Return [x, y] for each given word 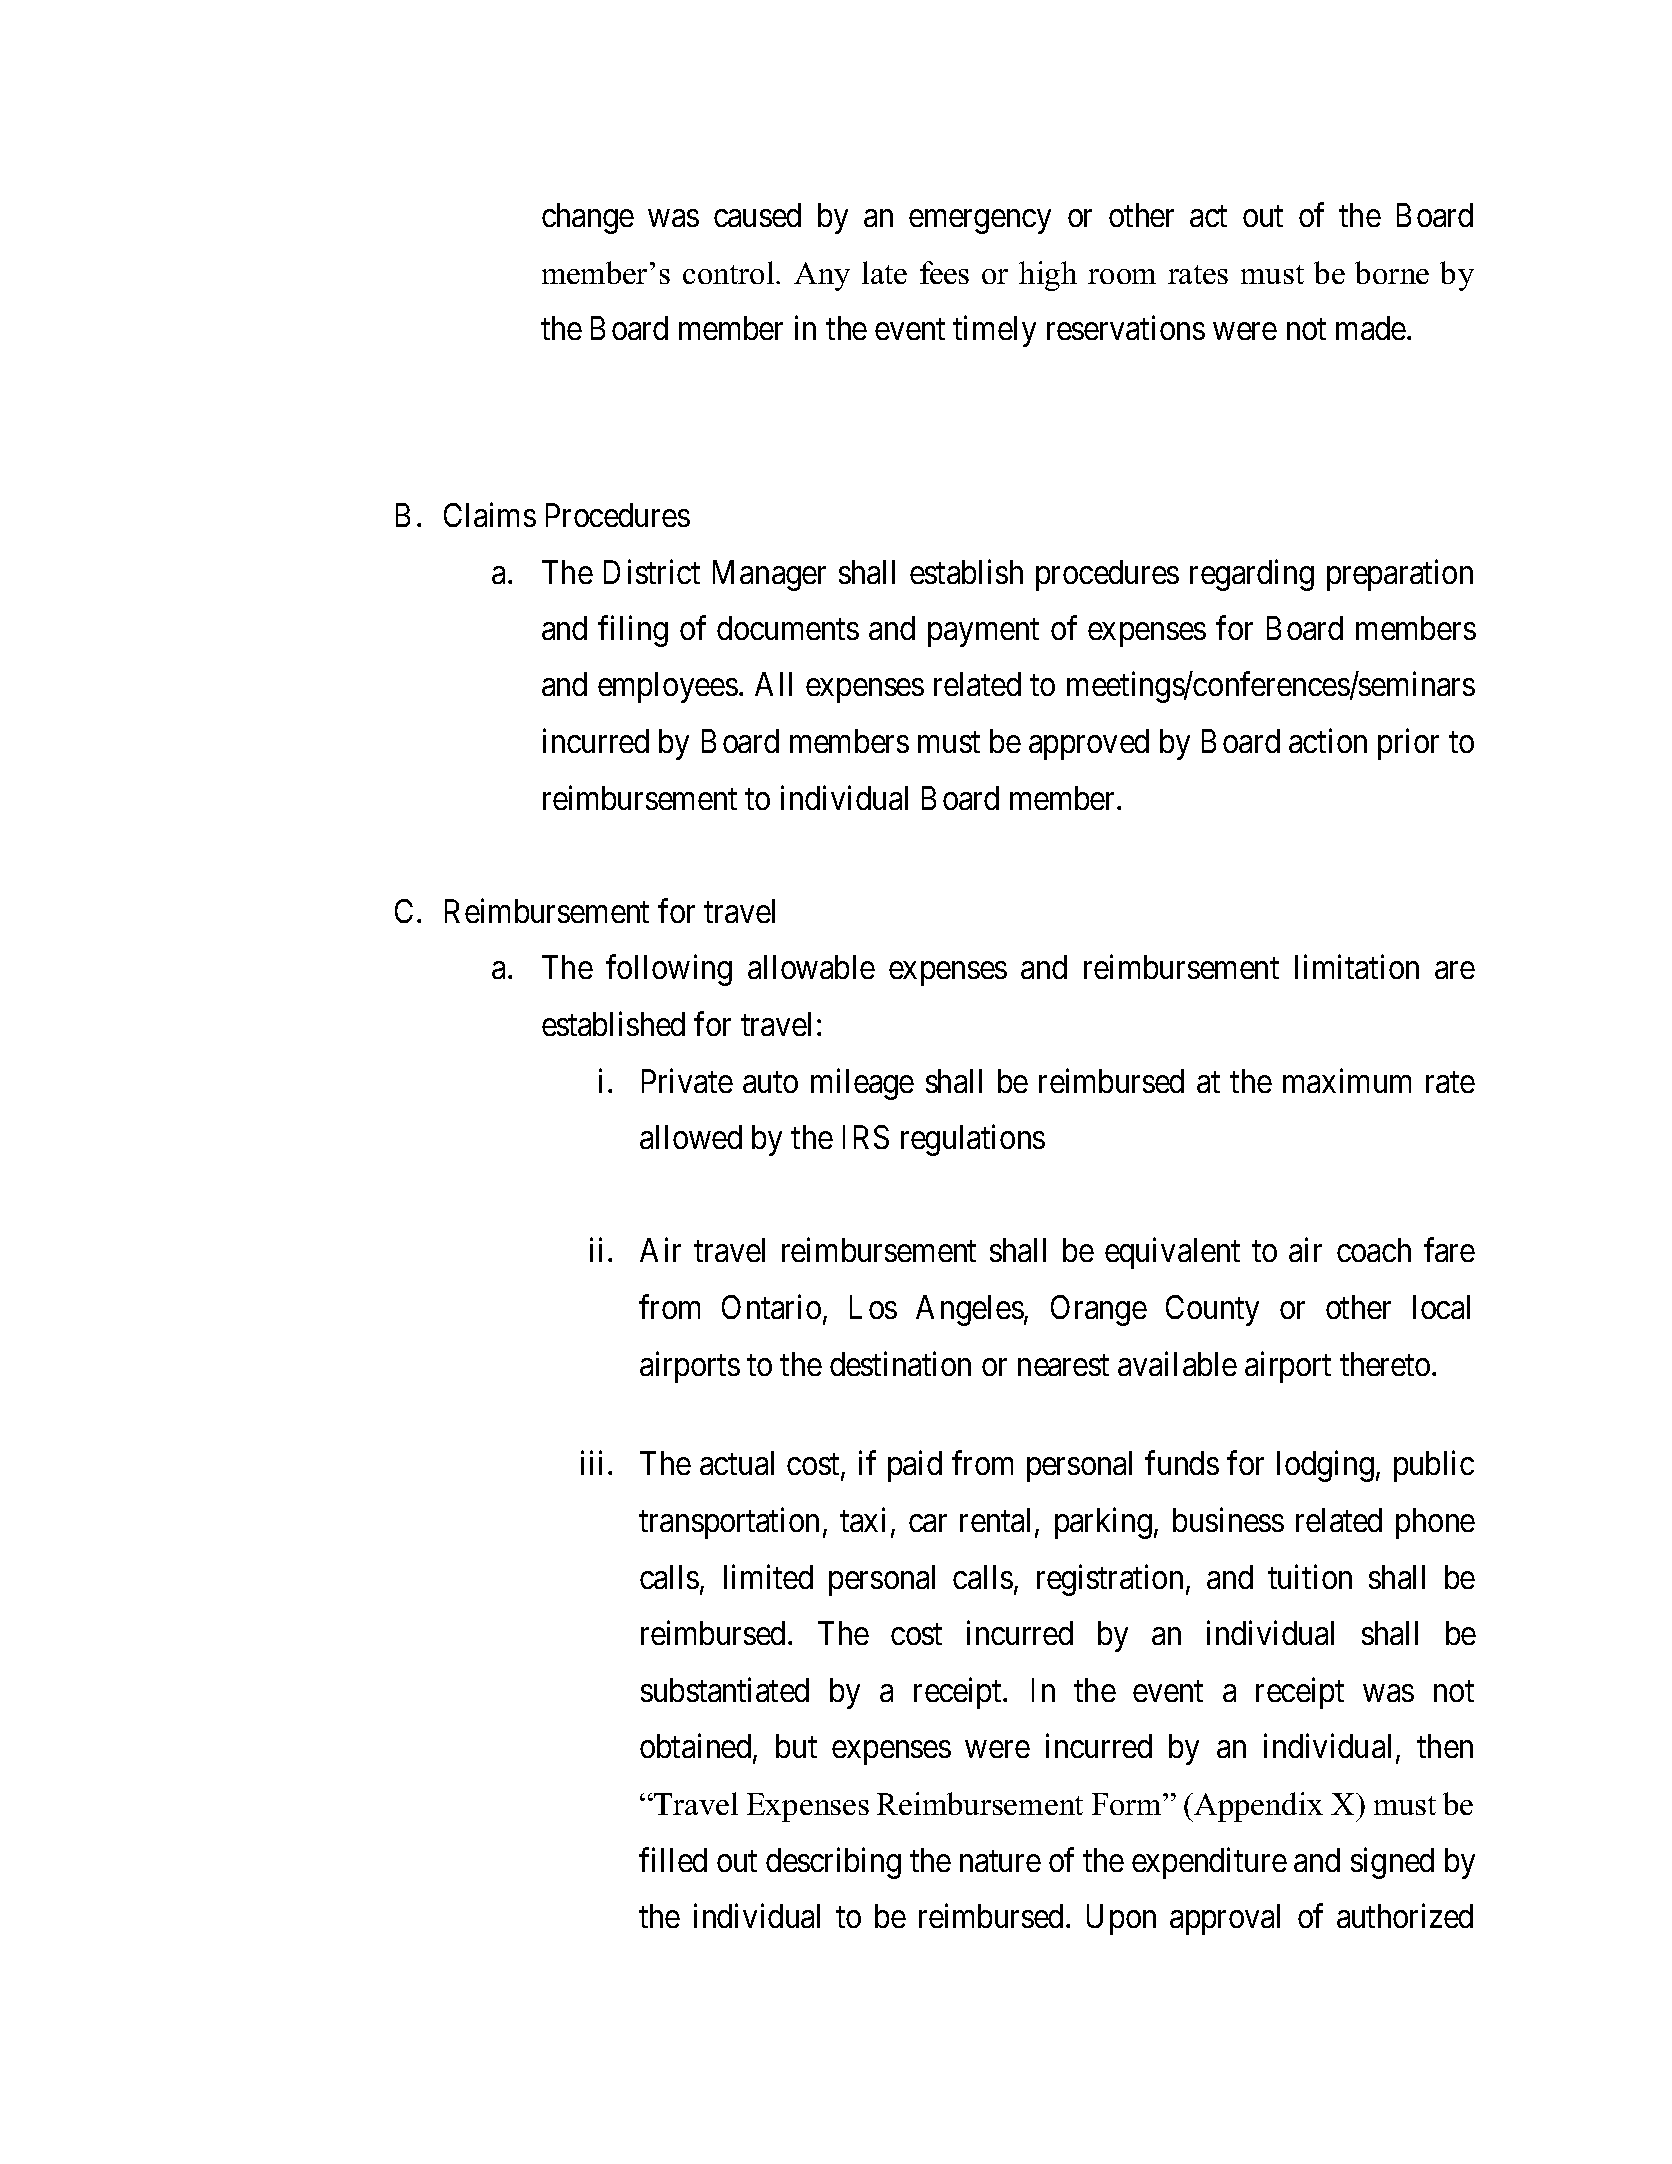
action [1328, 741]
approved [1089, 744]
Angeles [970, 1310]
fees [944, 272]
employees [668, 687]
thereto [1386, 1364]
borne [1392, 272]
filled [673, 1859]
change [588, 218]
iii [591, 1463]
